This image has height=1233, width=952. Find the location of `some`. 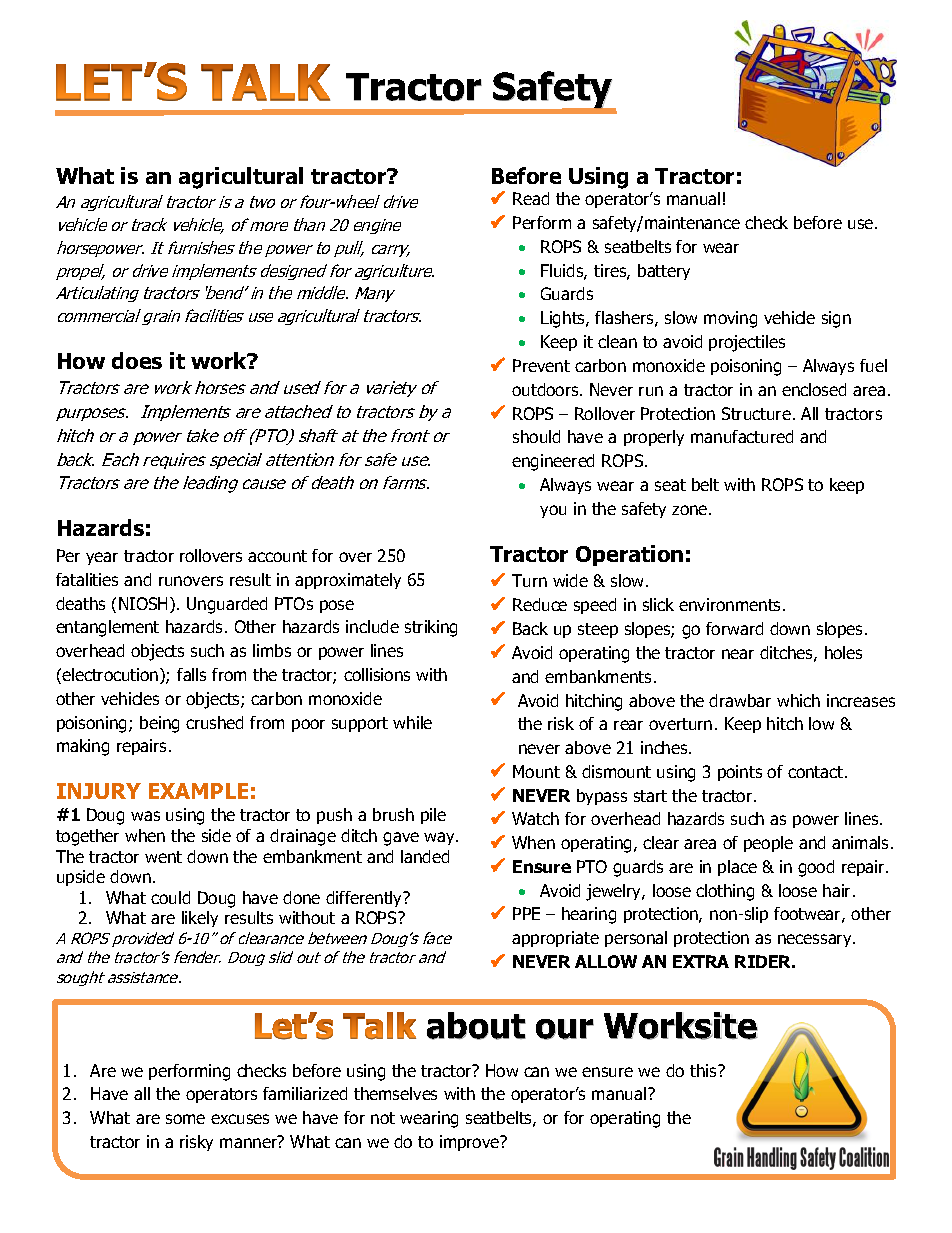

some is located at coordinates (185, 1119).
